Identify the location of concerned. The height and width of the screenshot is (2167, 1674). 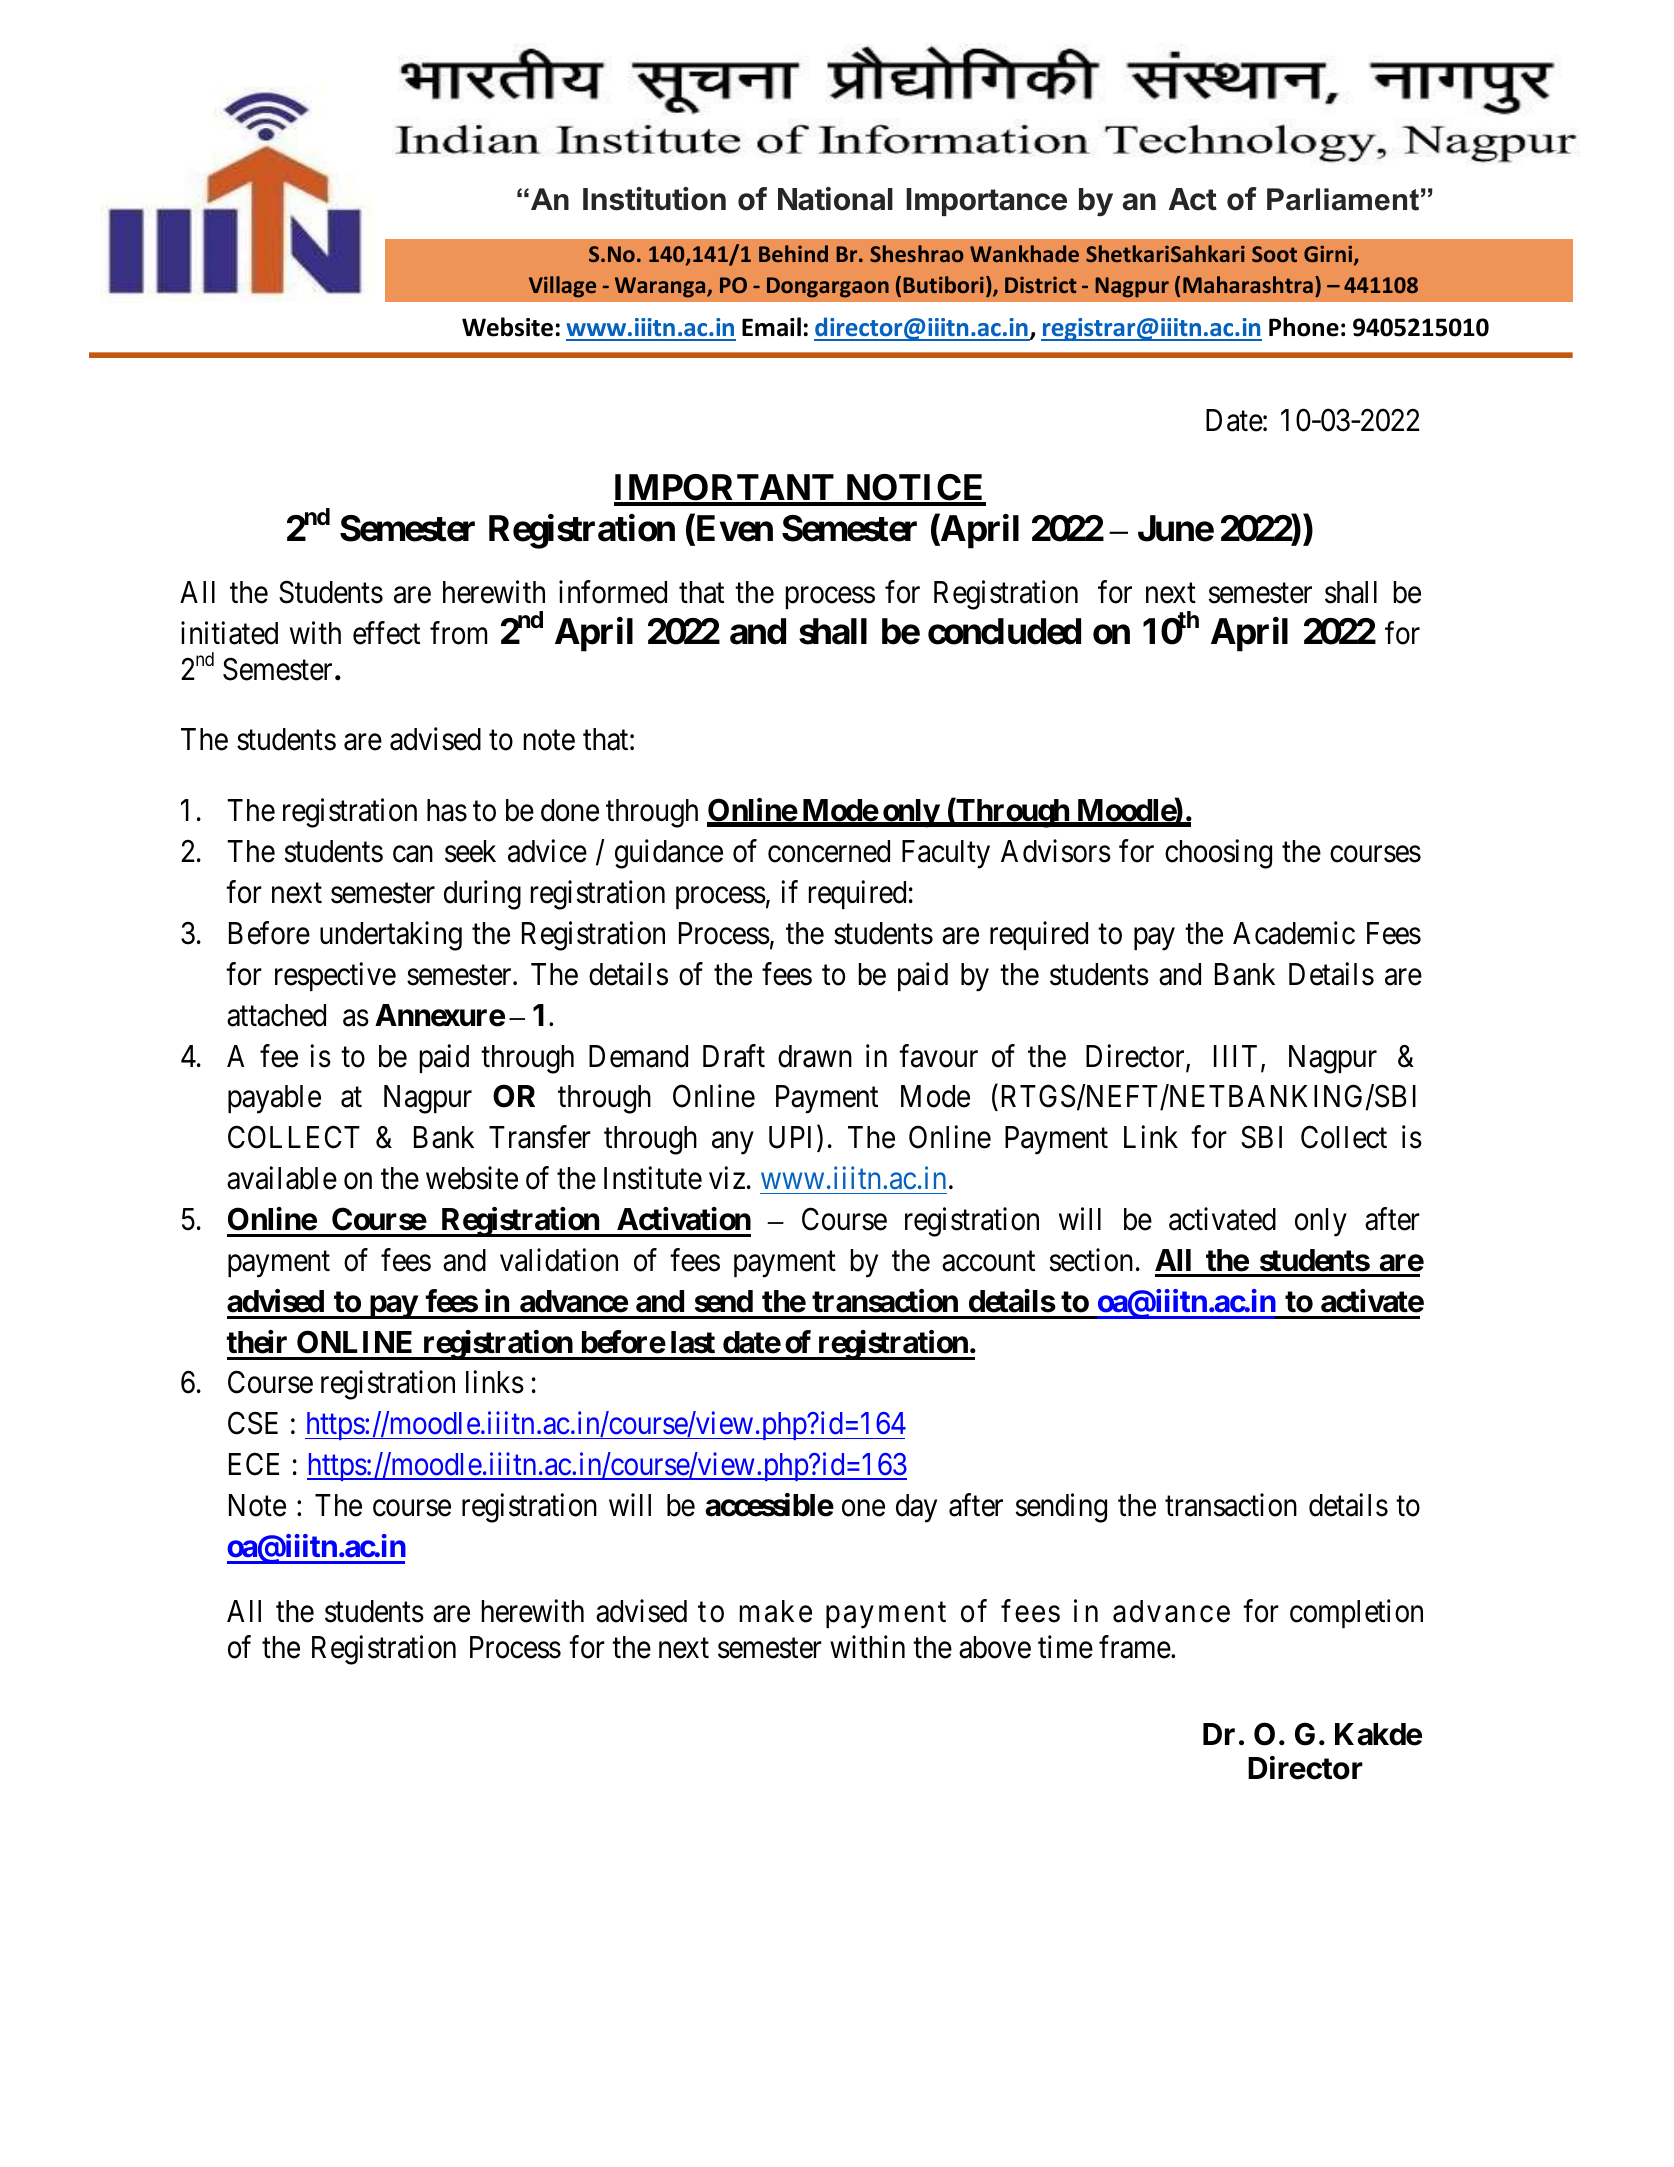
(829, 851).
